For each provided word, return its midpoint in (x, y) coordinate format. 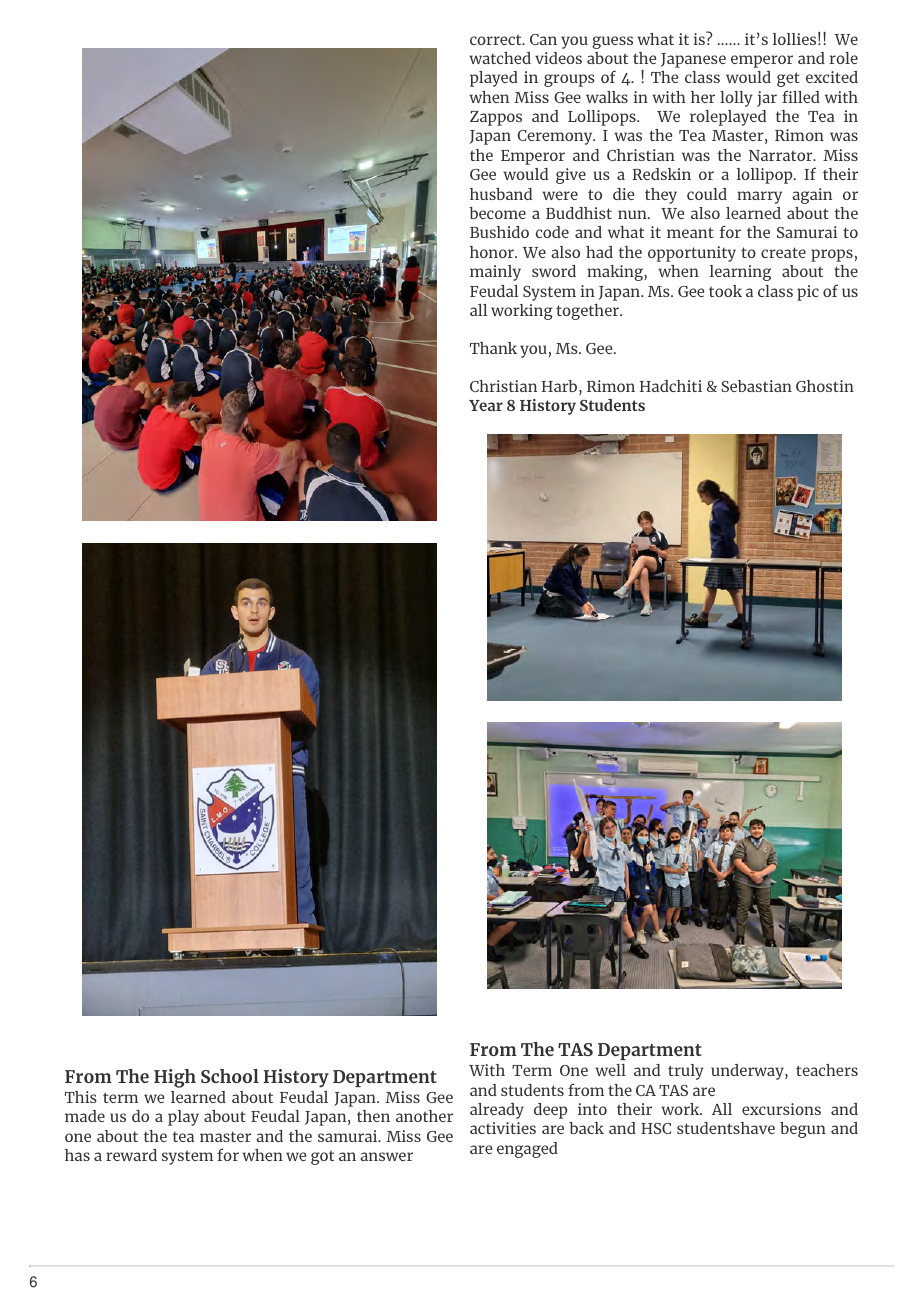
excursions (781, 1109)
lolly (736, 99)
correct (497, 39)
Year (486, 405)
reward (131, 1155)
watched (500, 58)
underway (748, 1072)
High (175, 1078)
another (424, 1116)
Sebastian (756, 386)
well (610, 1070)
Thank (493, 348)
